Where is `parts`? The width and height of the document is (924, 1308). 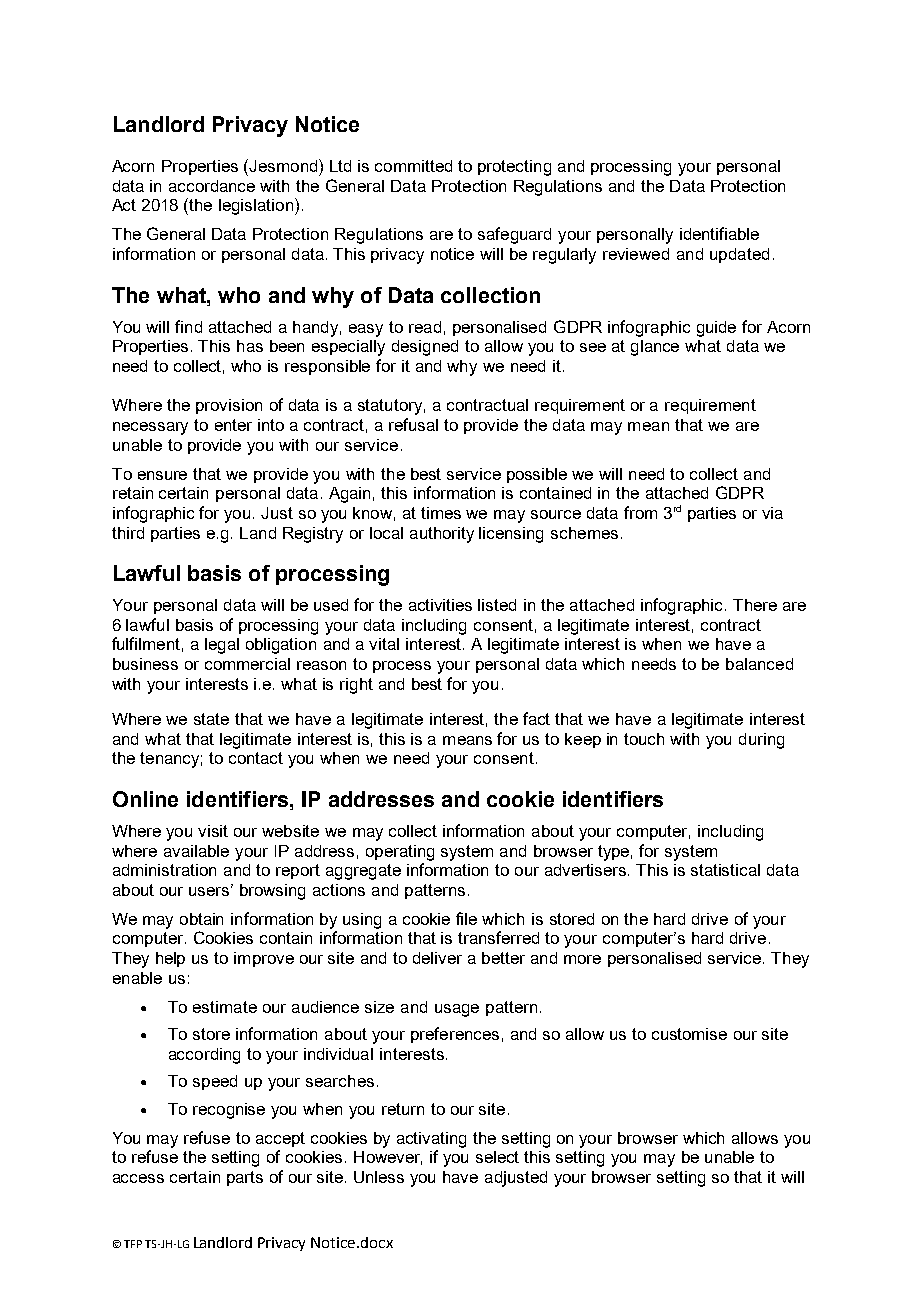 parts is located at coordinates (245, 1178).
